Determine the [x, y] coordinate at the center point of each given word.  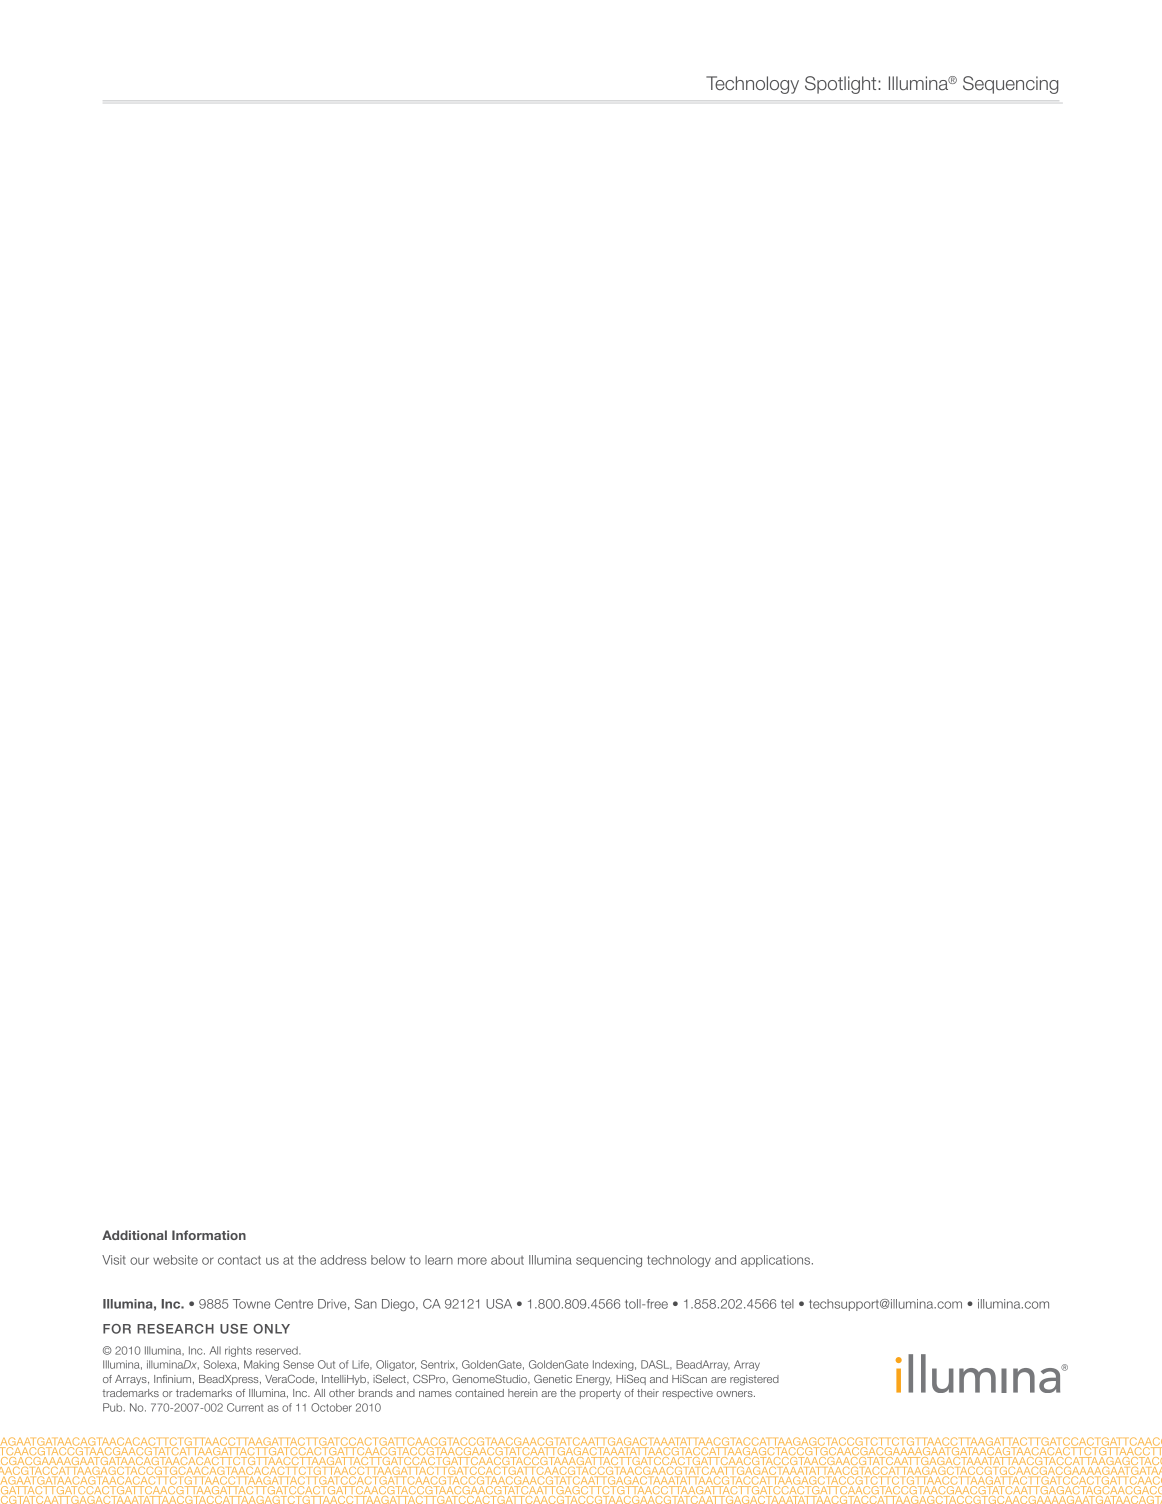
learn [439, 1260]
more [472, 1261]
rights [238, 1351]
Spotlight [842, 85]
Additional [134, 1235]
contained [479, 1393]
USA [499, 1304]
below [388, 1260]
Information [209, 1235]
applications [777, 1261]
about [507, 1260]
